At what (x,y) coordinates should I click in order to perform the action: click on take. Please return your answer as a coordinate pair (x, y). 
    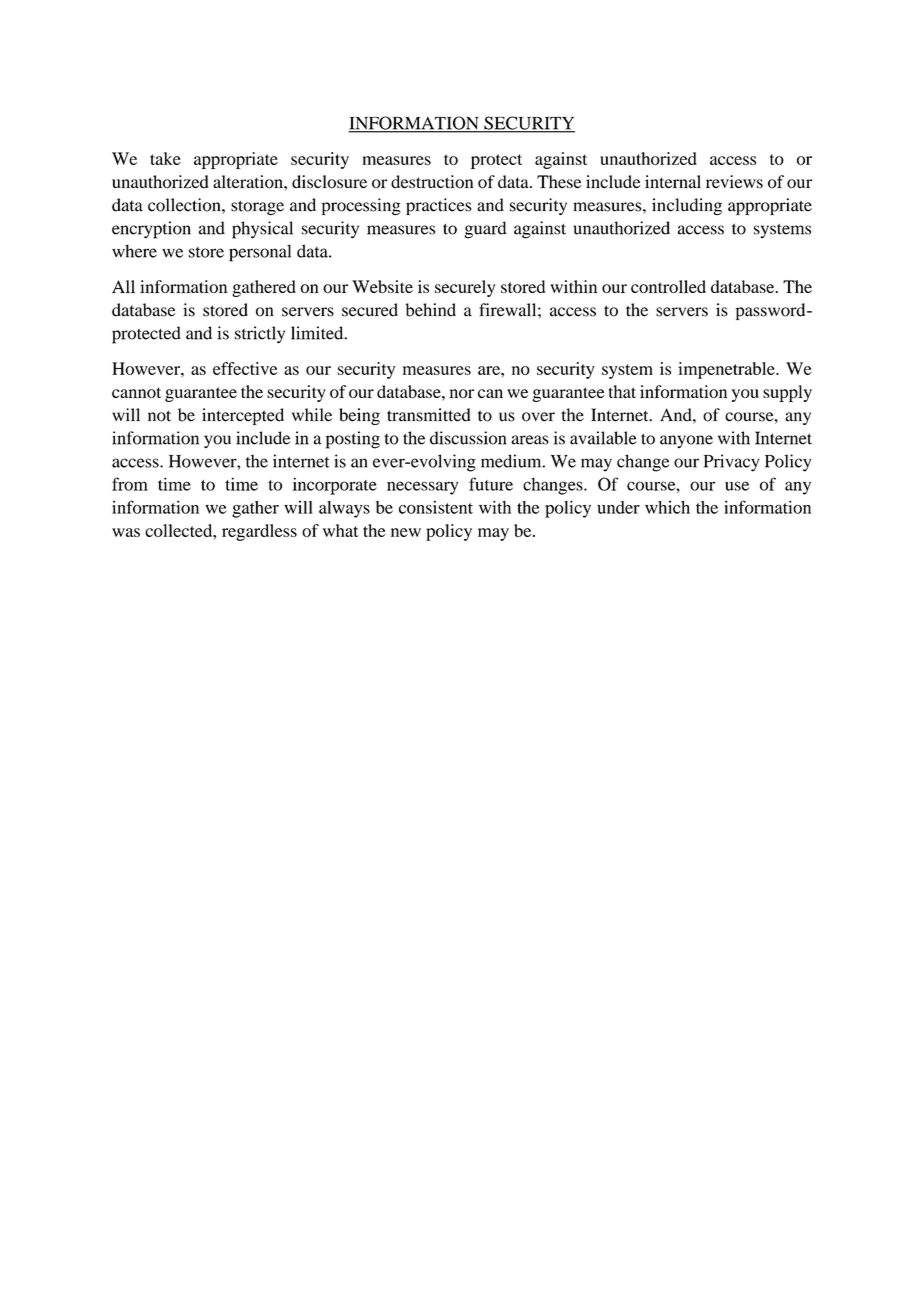
    Looking at the image, I should click on (165, 158).
